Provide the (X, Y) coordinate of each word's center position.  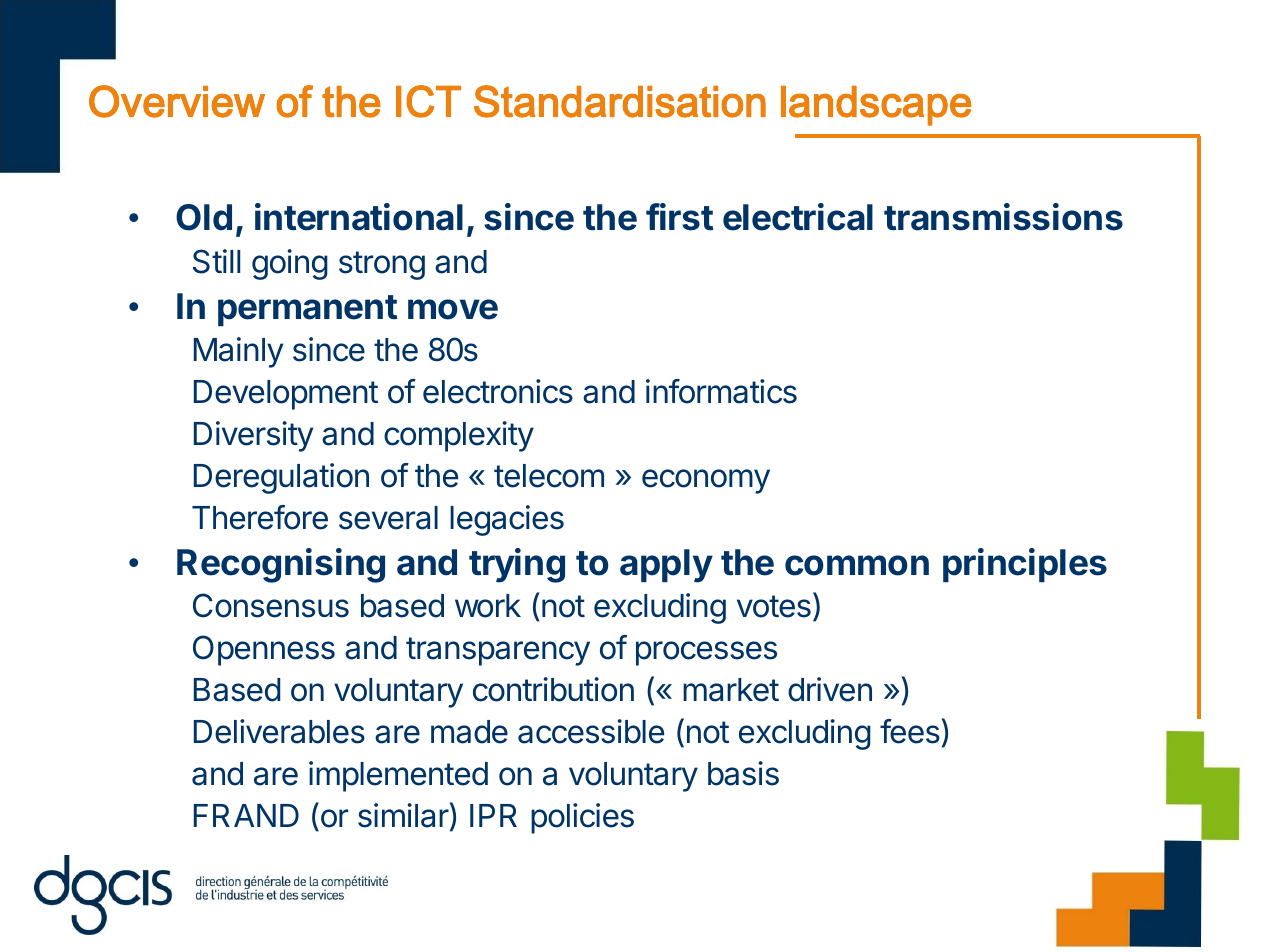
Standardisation (620, 101)
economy (706, 481)
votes (774, 606)
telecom (549, 476)
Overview (177, 101)
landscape (876, 106)
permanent (307, 310)
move (453, 309)
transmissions (1003, 217)
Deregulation (281, 478)
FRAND (246, 815)
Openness (264, 650)
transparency (498, 651)
